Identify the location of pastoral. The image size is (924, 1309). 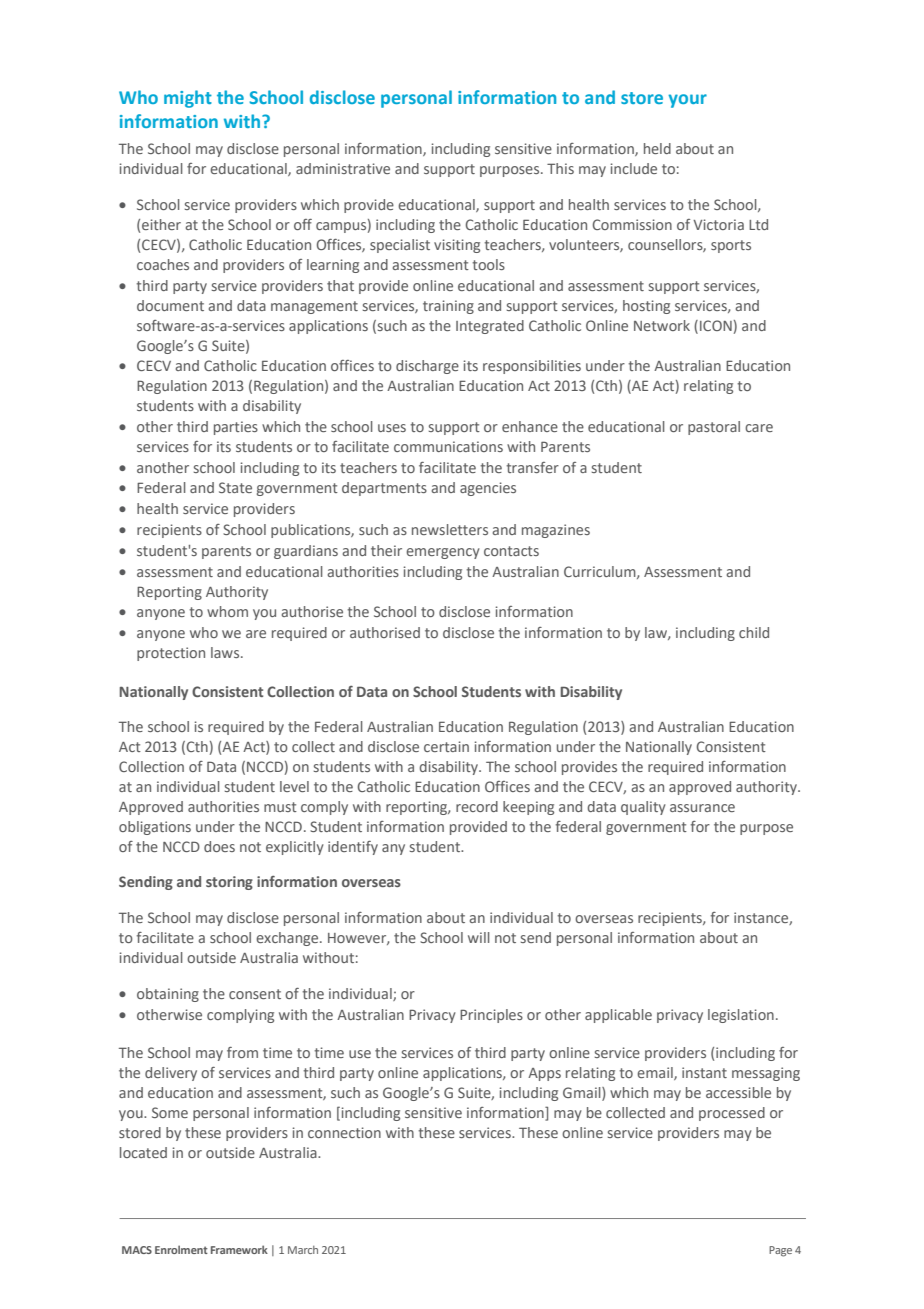
(714, 428).
